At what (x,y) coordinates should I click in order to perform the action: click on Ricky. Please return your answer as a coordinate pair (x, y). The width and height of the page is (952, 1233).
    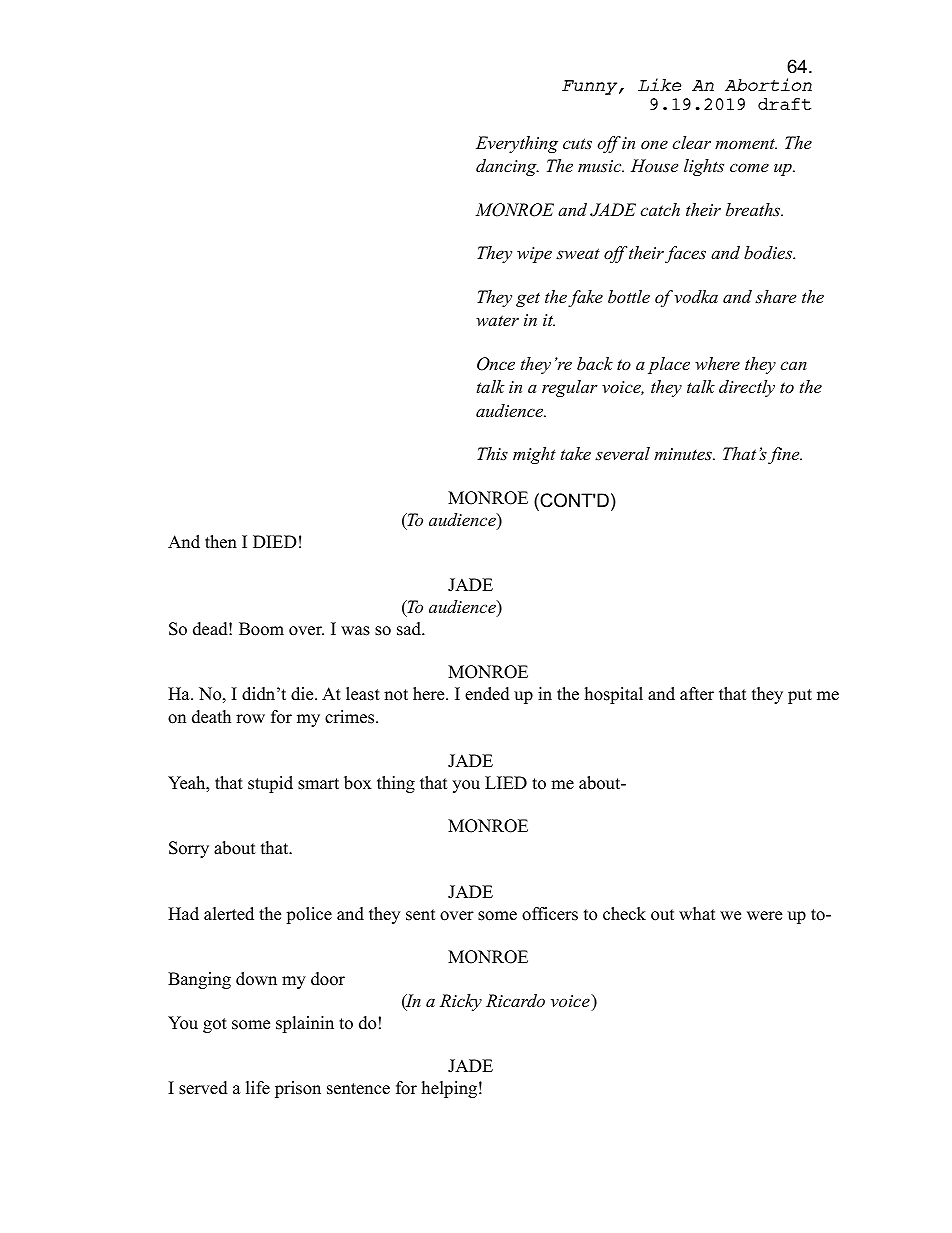
    Looking at the image, I should click on (461, 1002).
